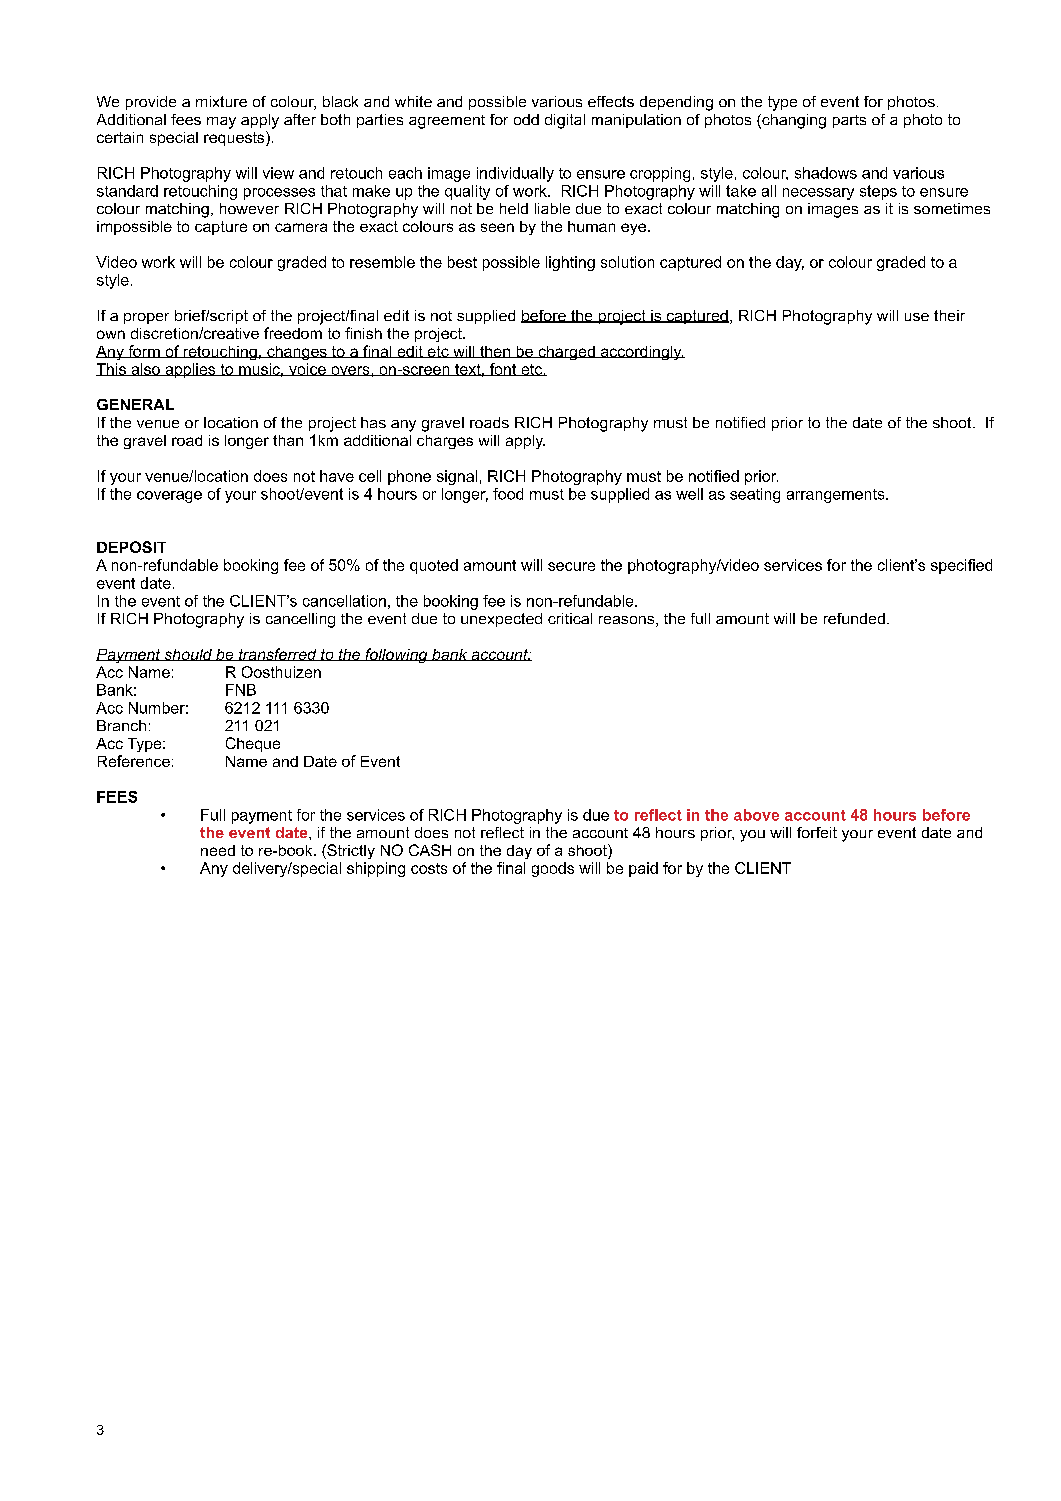 The width and height of the screenshot is (1061, 1501). Describe the element at coordinates (218, 850) in the screenshot. I see `need` at that location.
